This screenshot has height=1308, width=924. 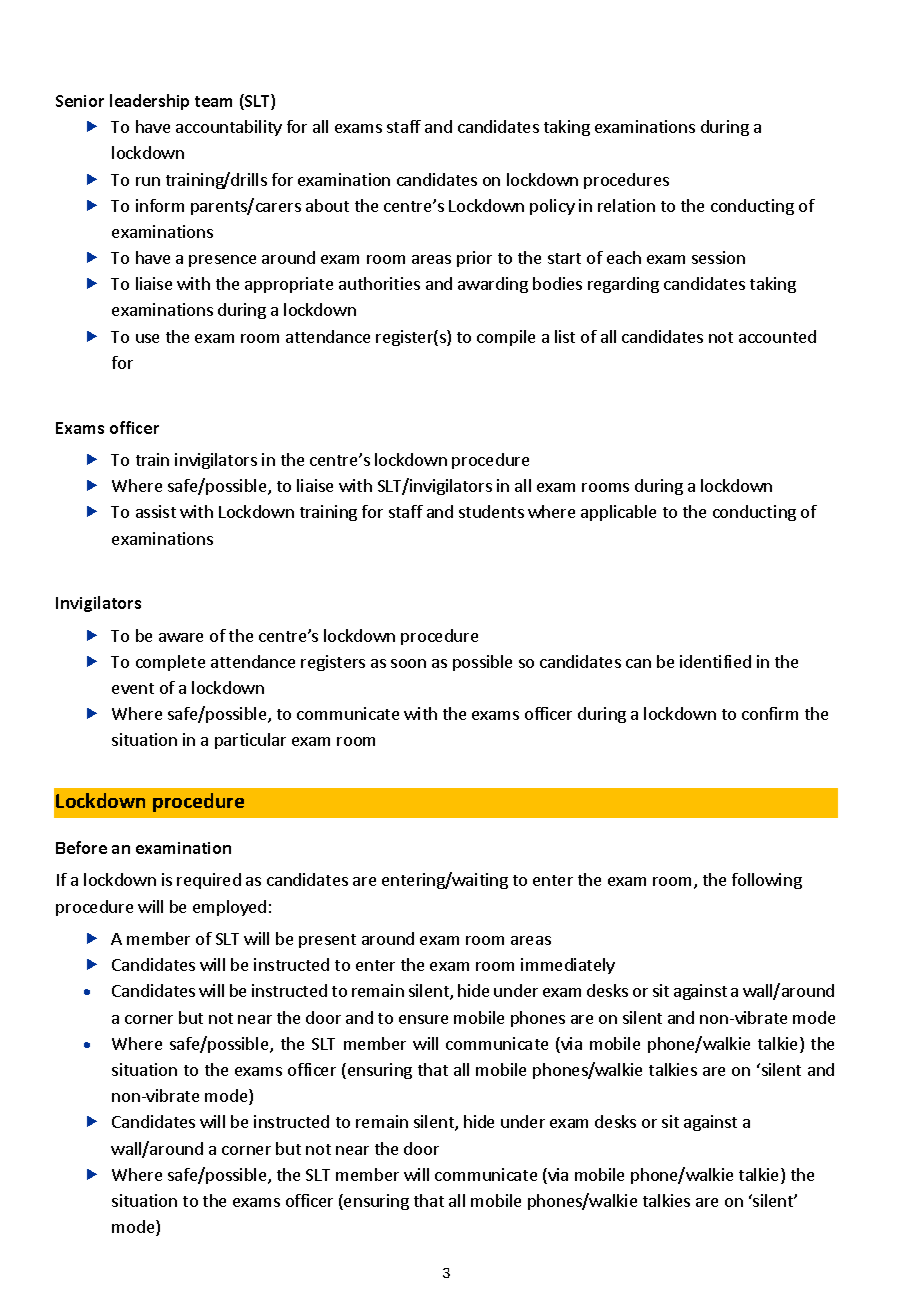 I want to click on confirm, so click(x=770, y=713).
